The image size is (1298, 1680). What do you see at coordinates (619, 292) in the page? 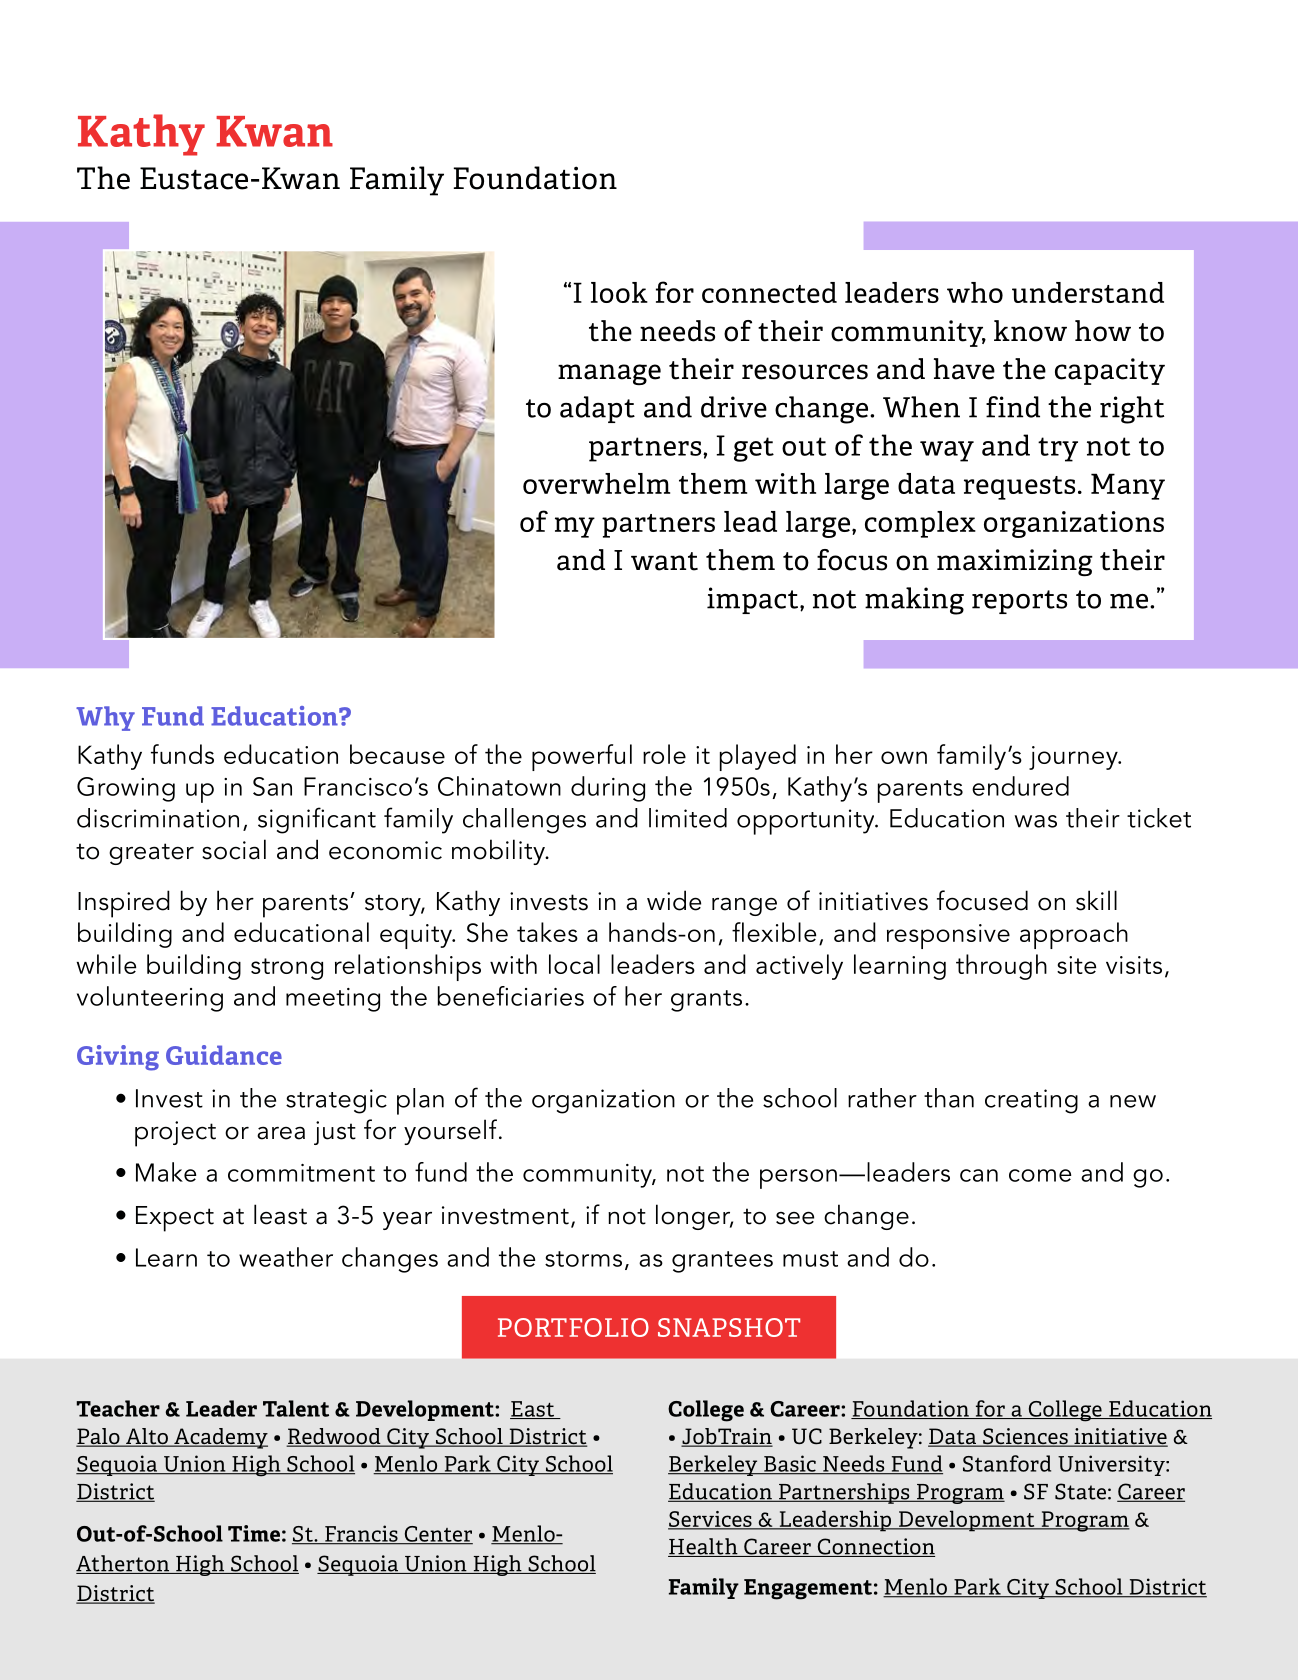
I see `look` at bounding box center [619, 292].
